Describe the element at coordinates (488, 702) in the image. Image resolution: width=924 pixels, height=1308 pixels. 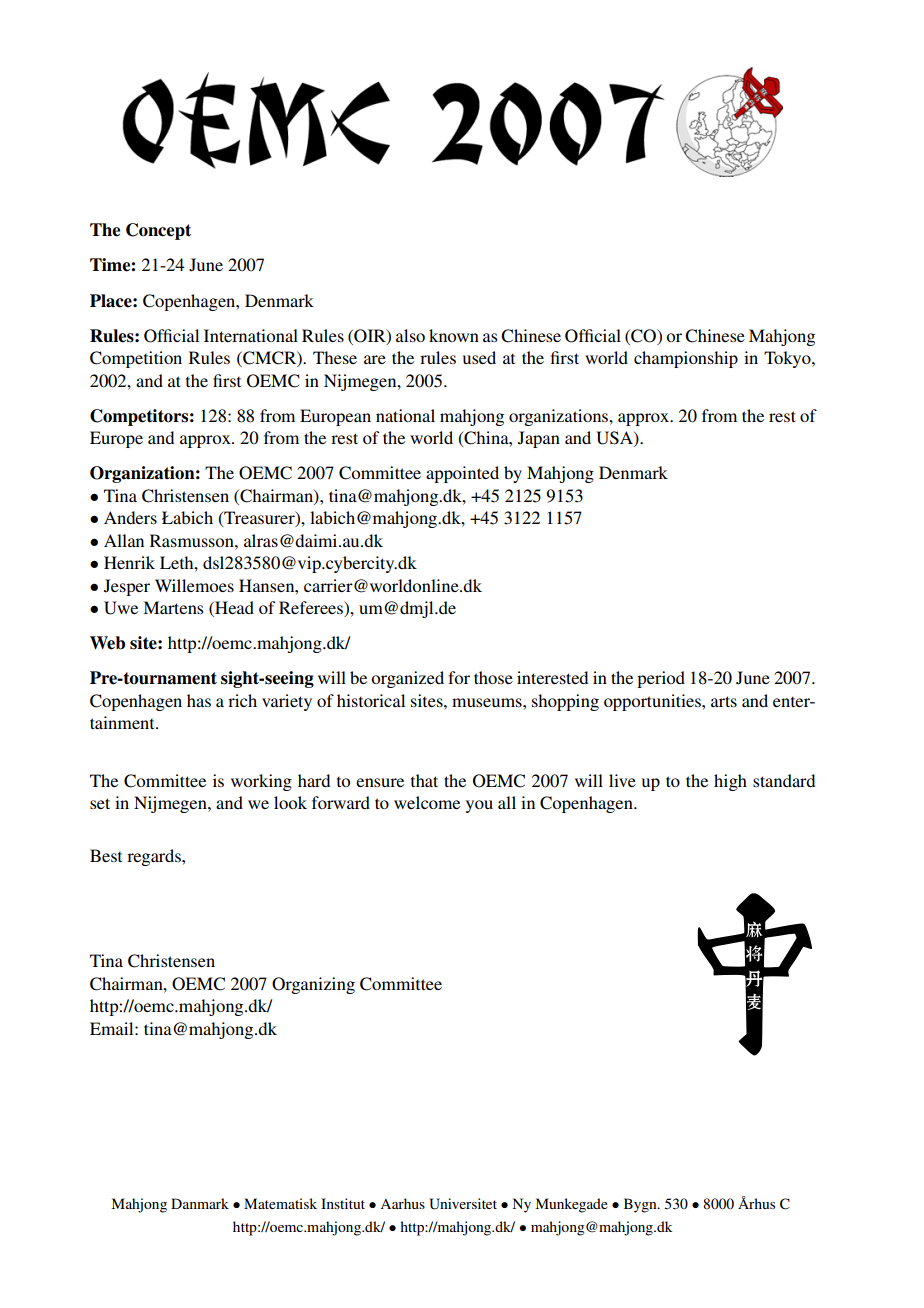
I see `museums` at that location.
